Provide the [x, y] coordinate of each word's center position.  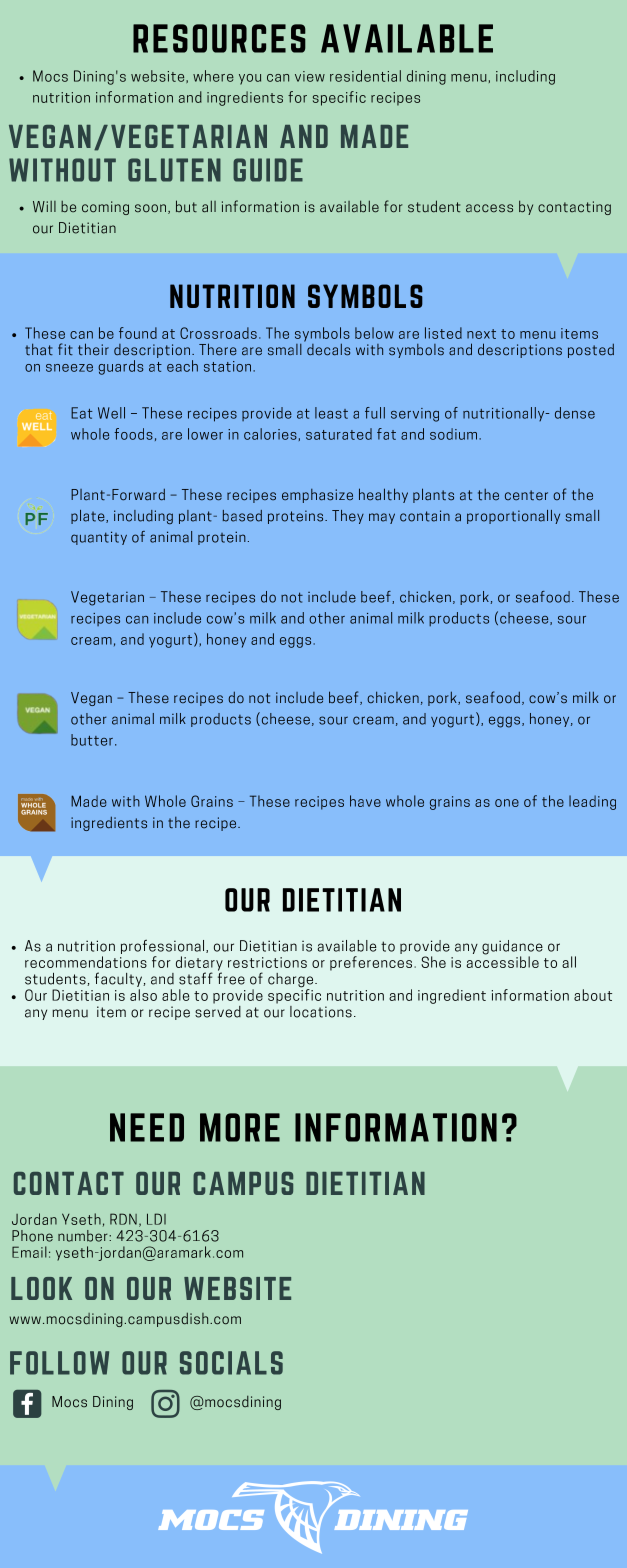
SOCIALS [231, 1363]
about [593, 995]
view [310, 76]
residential [365, 76]
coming [105, 208]
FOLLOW [59, 1363]
